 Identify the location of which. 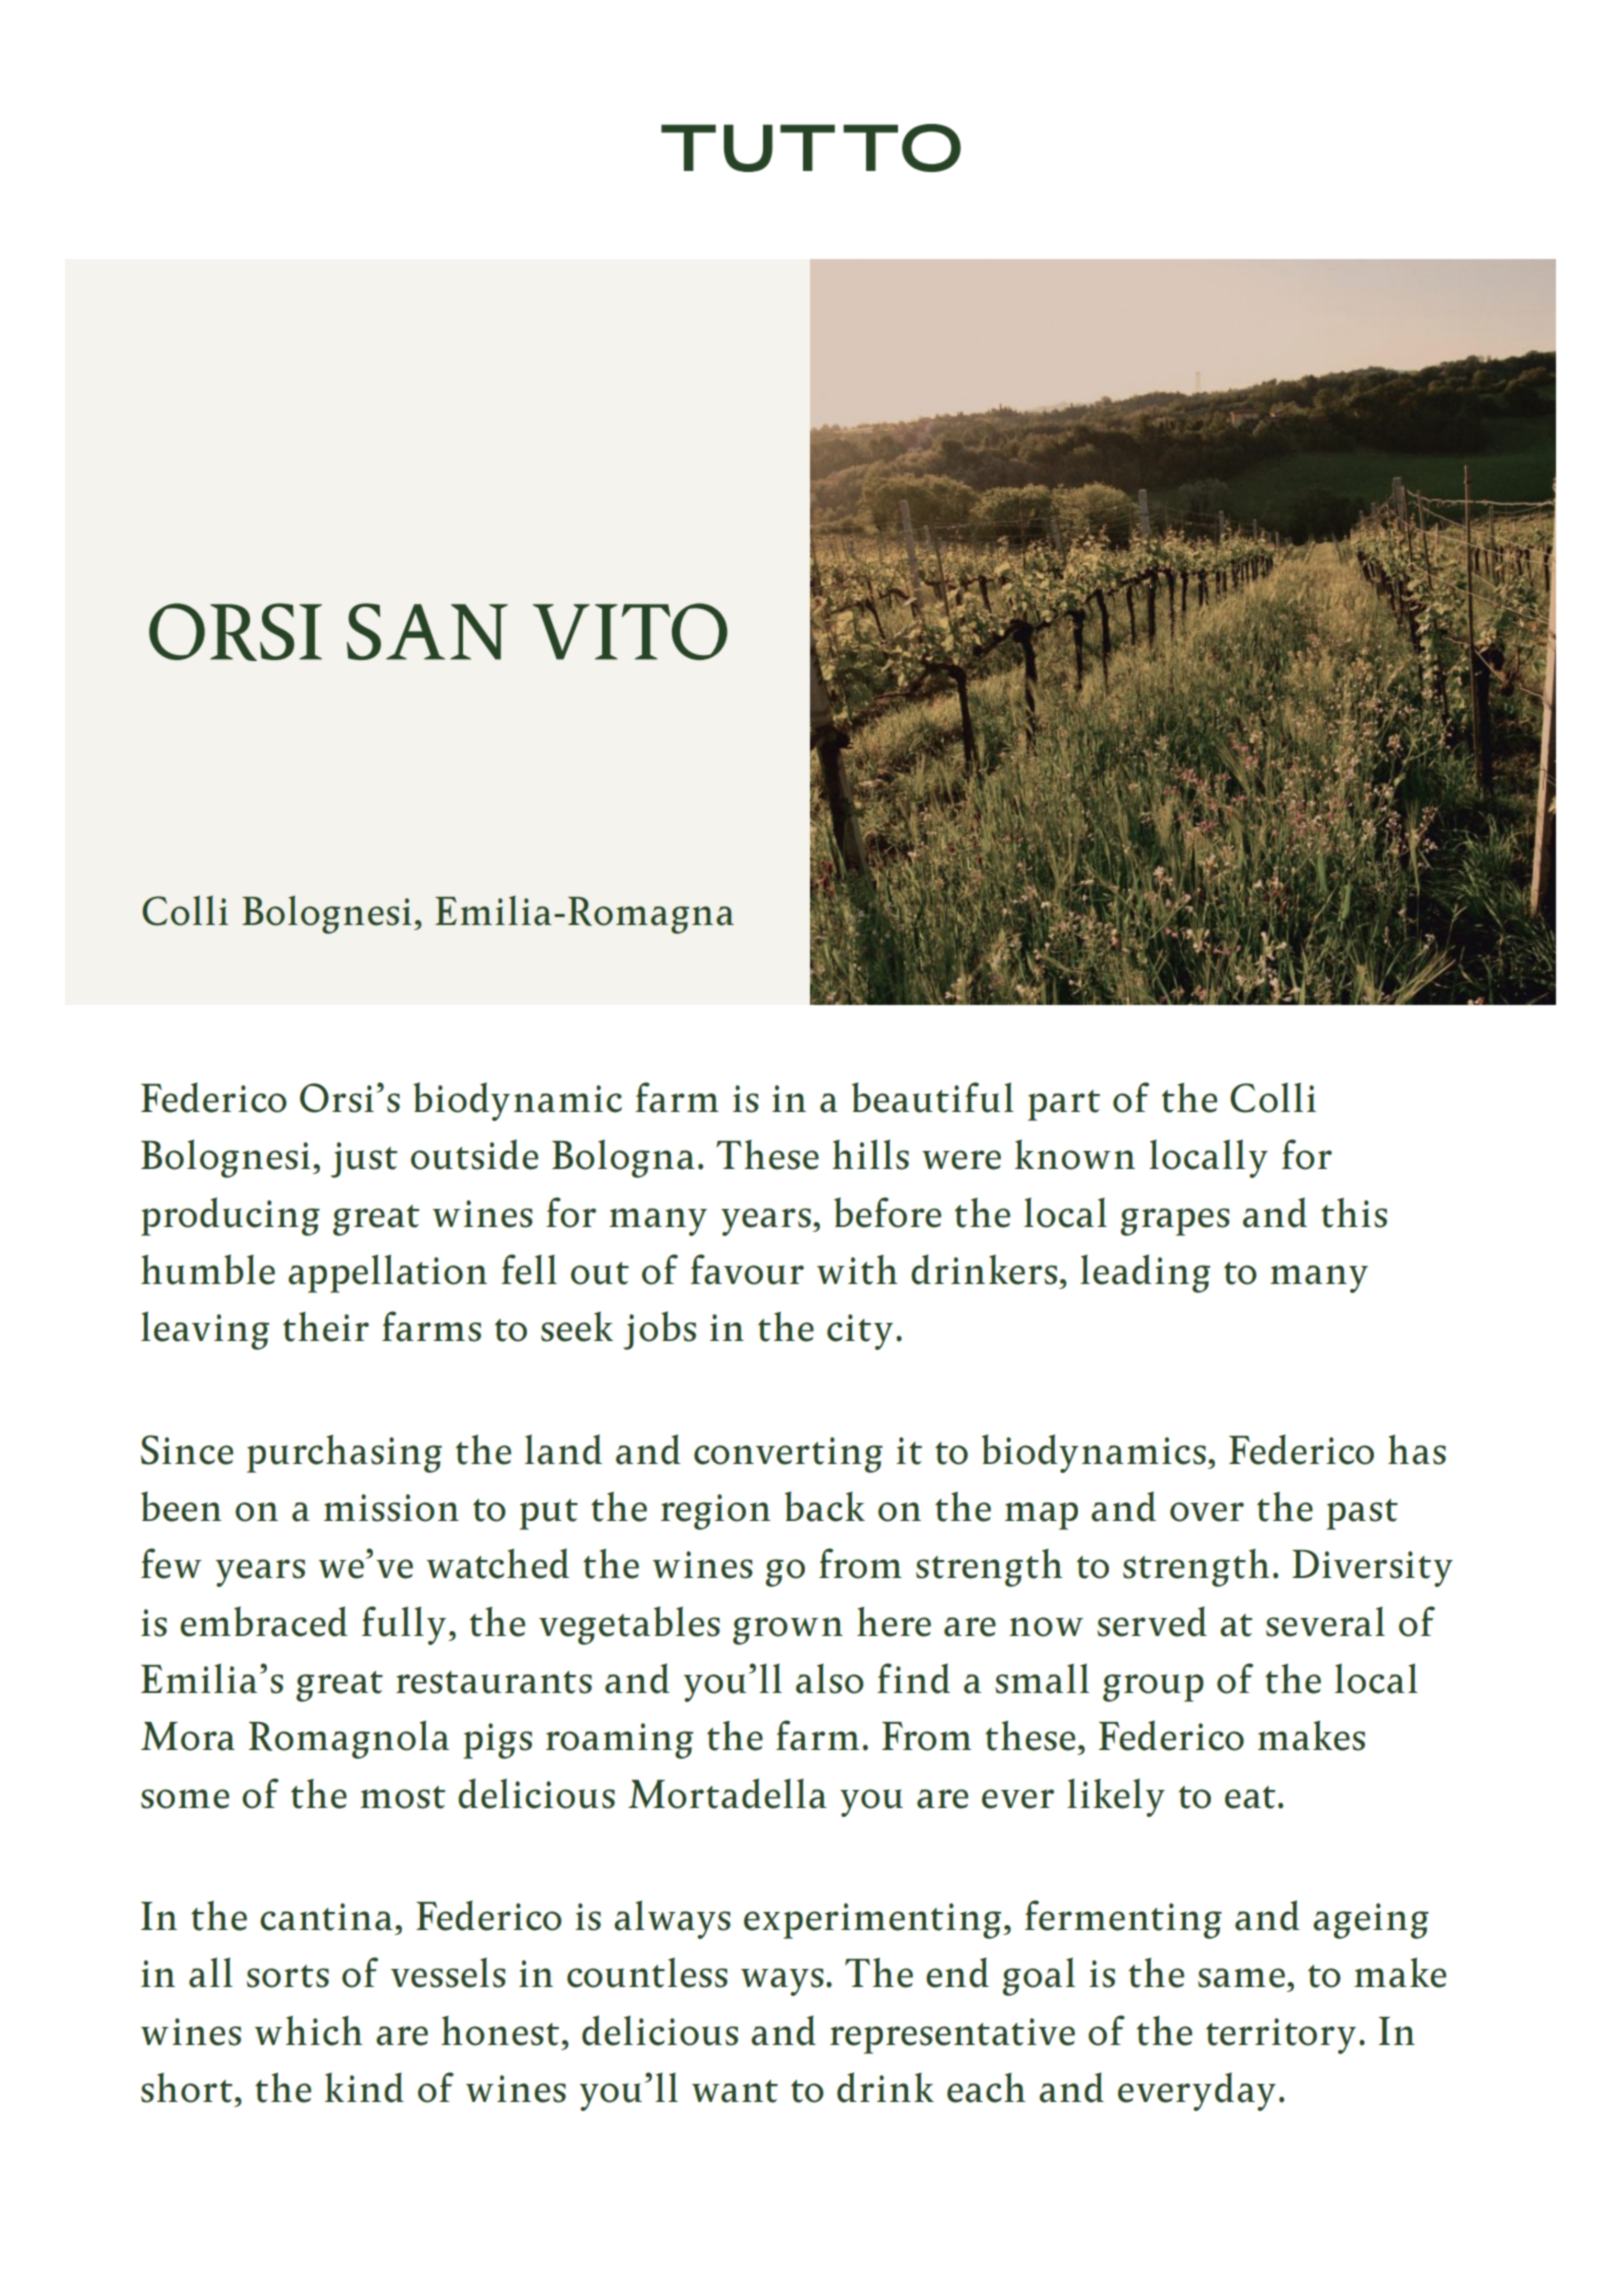
(309, 2031).
